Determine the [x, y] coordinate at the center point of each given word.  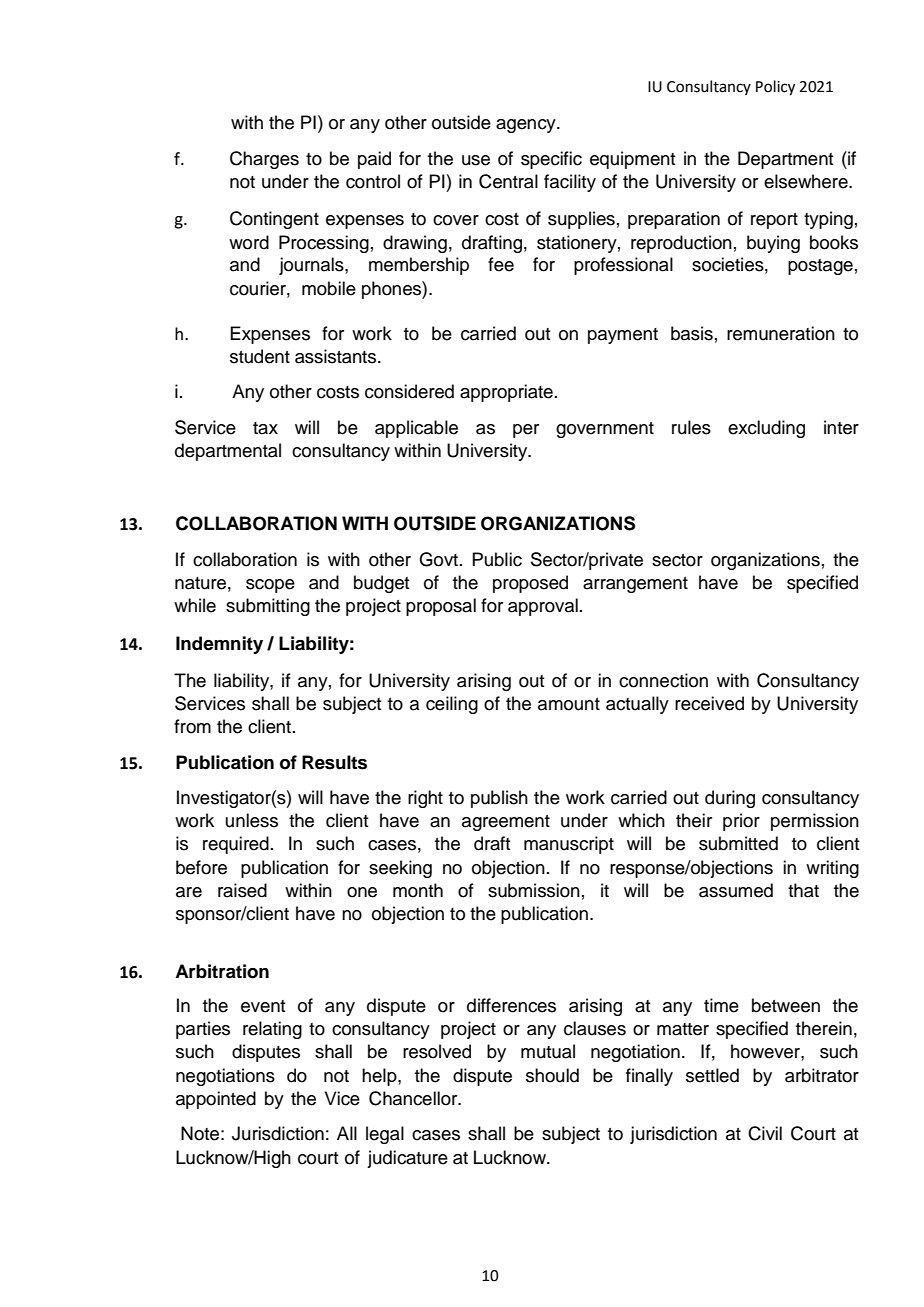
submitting [268, 607]
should [552, 1075]
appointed [216, 1100]
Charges [264, 160]
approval [543, 607]
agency [527, 126]
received [709, 703]
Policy [775, 88]
